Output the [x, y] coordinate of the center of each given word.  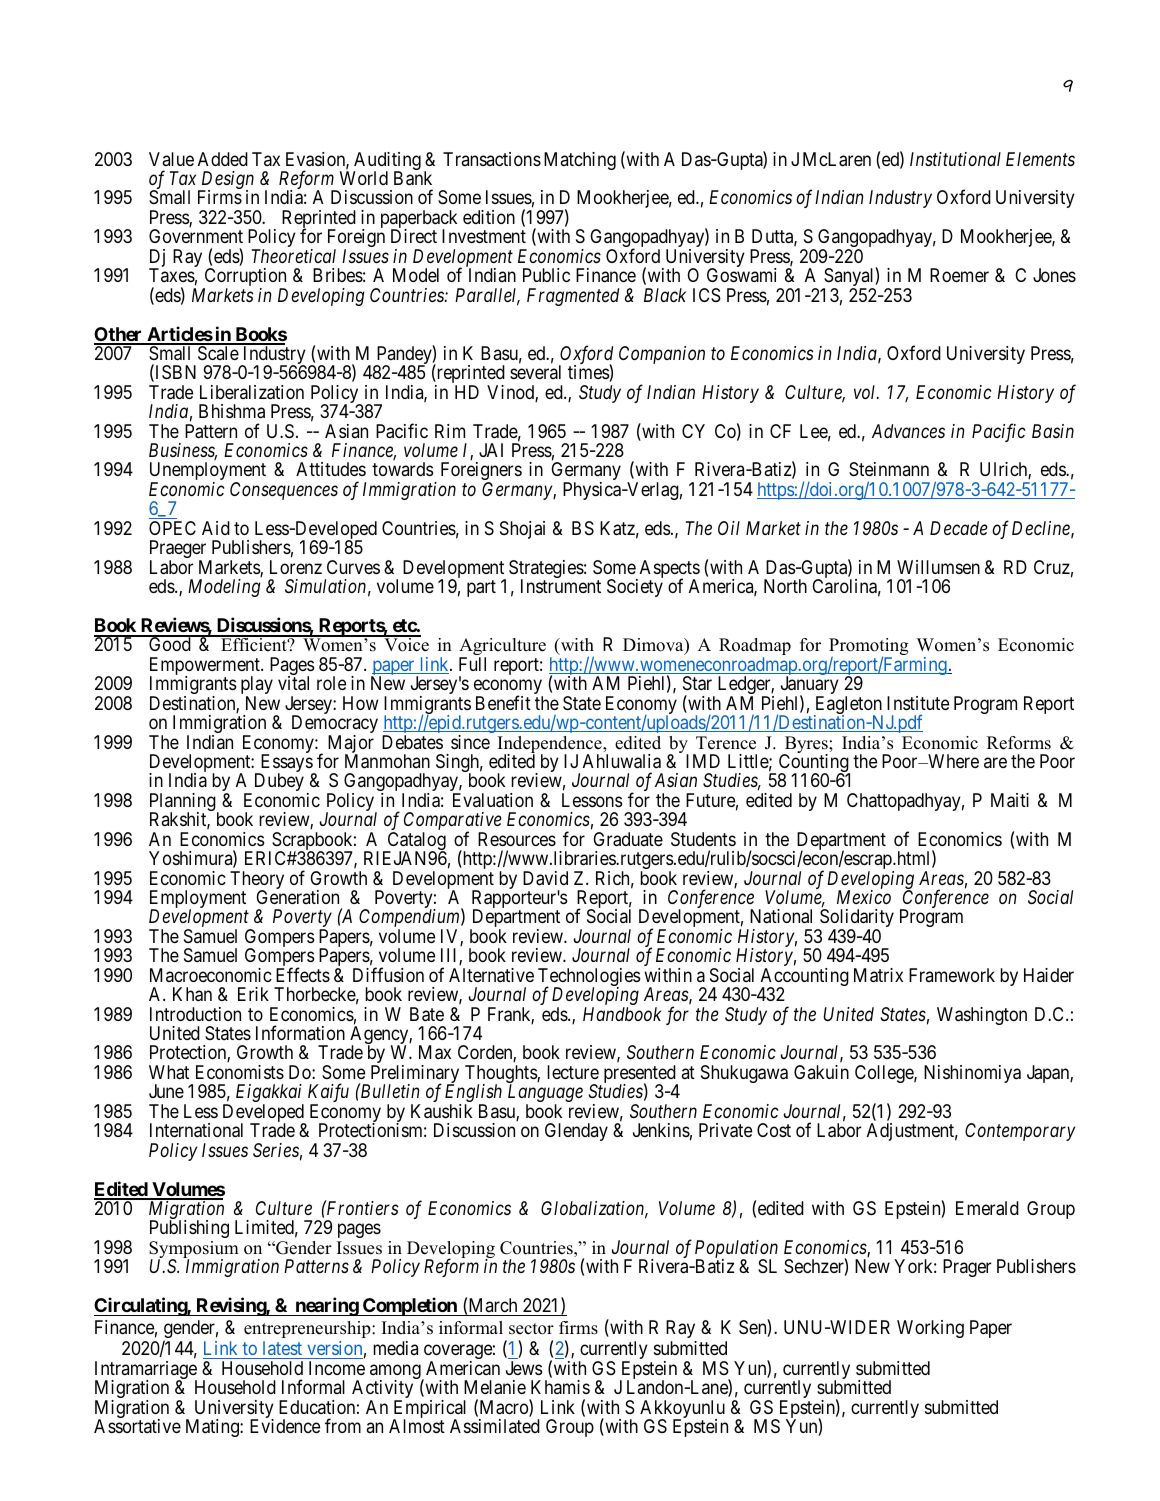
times [589, 373]
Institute [918, 703]
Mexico [864, 897]
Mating [213, 1428]
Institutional [955, 159]
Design [226, 181]
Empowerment [206, 667]
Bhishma [232, 411]
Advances [908, 431]
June [166, 1091]
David [545, 878]
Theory [257, 881]
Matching [580, 161]
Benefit [503, 702]
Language [545, 1094]
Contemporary [1020, 1132]
